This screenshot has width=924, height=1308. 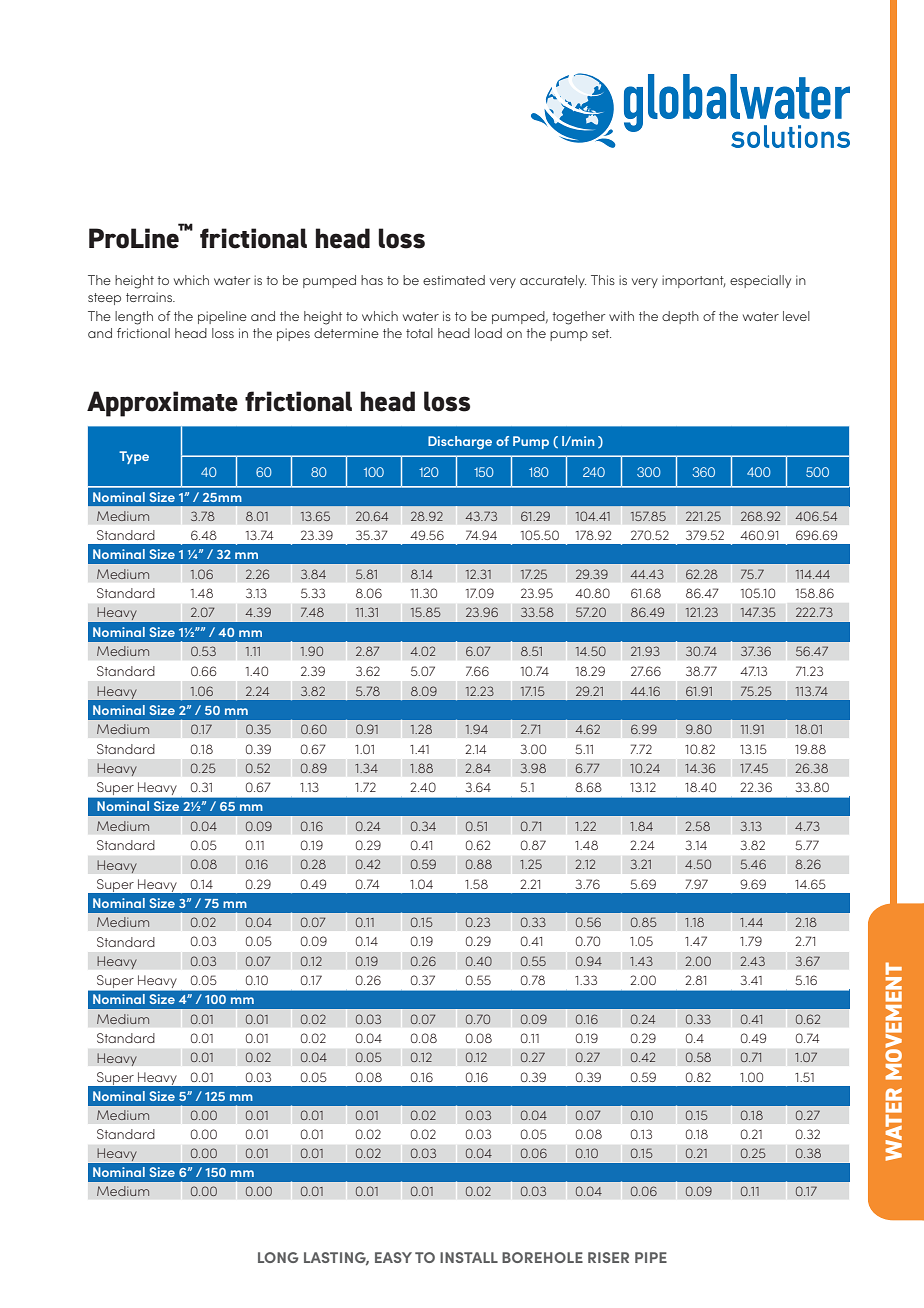 I want to click on estimated, so click(x=454, y=280).
